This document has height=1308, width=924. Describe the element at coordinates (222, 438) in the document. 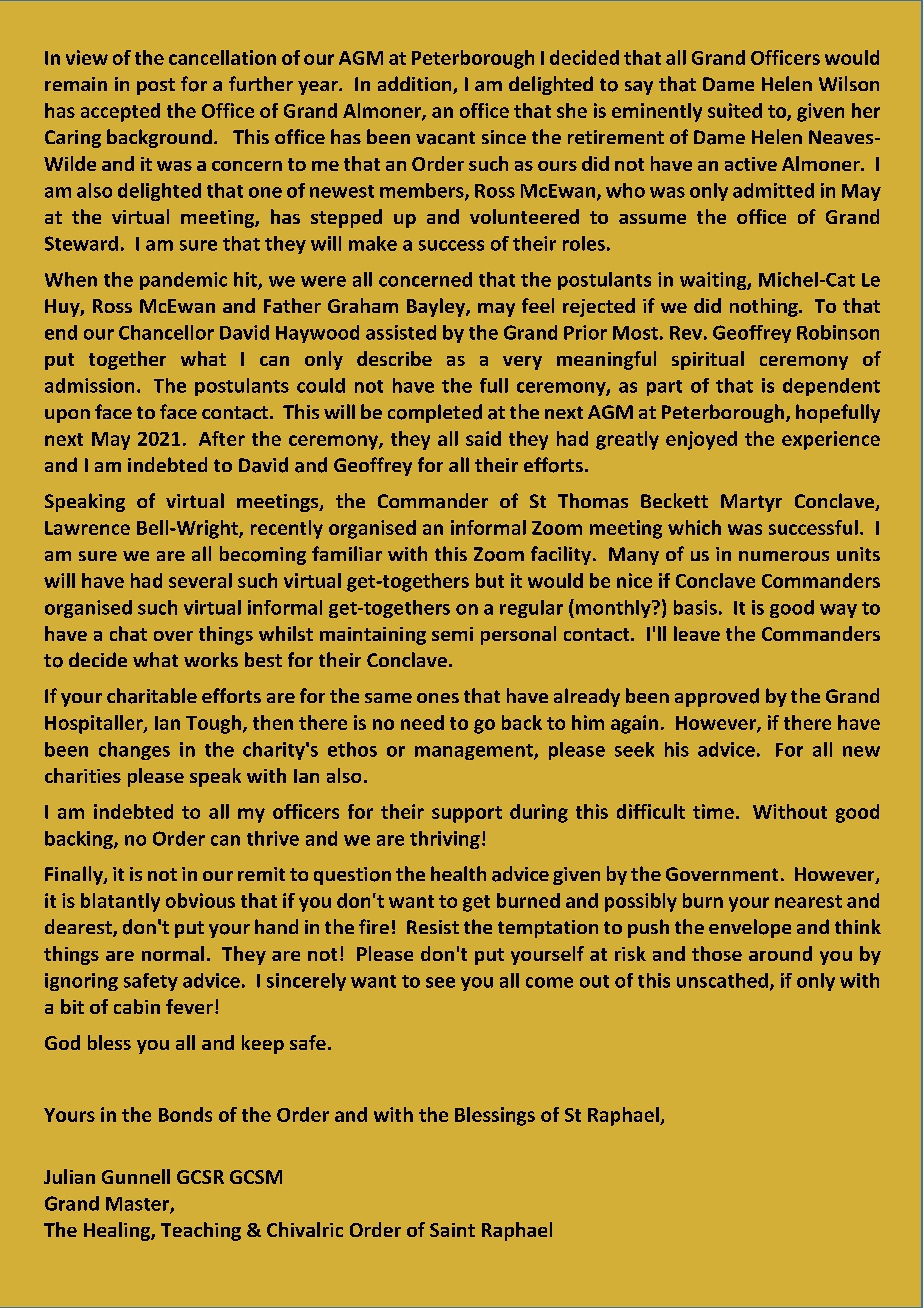

I see `After` at that location.
